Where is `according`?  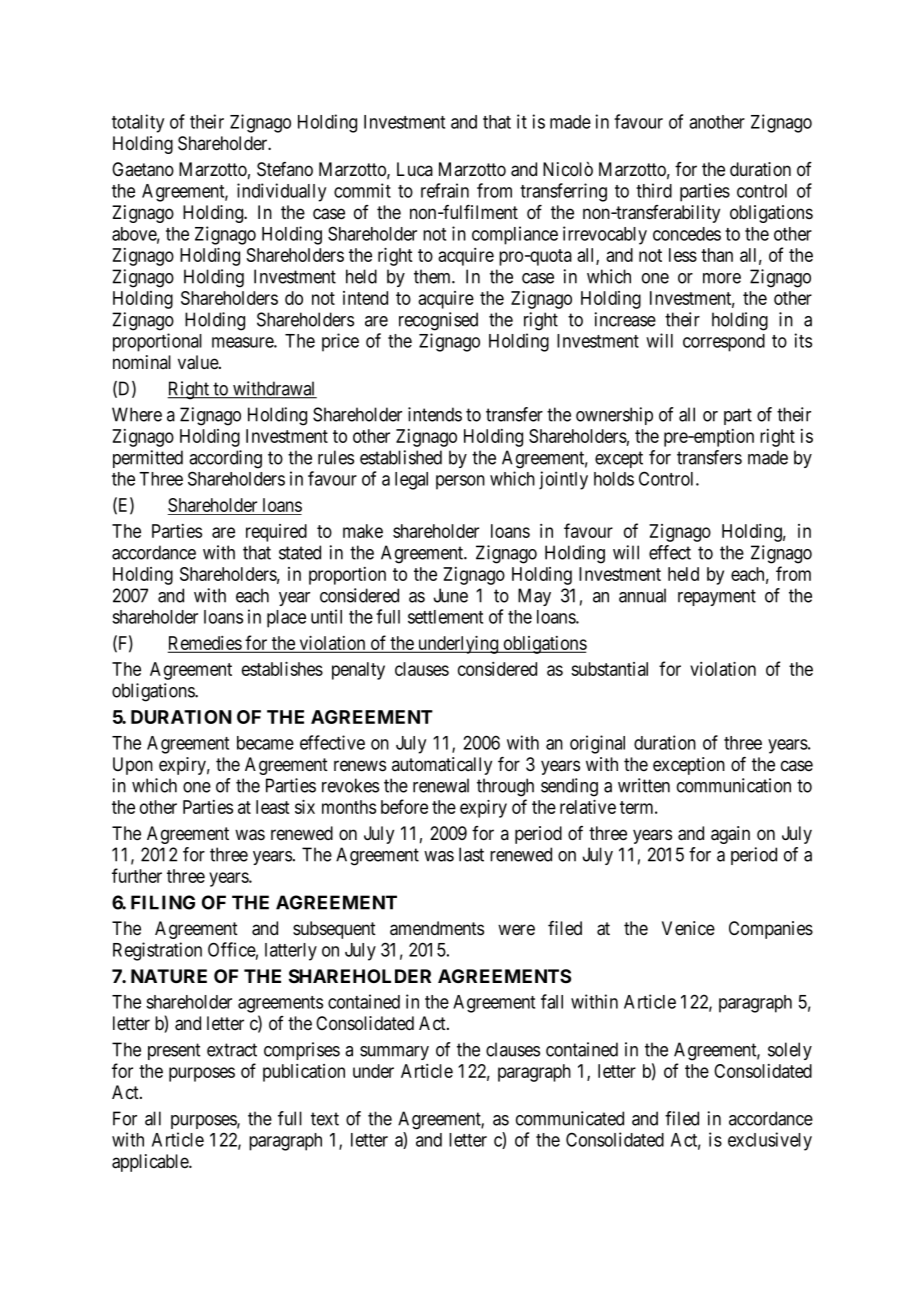
according is located at coordinates (225, 459).
